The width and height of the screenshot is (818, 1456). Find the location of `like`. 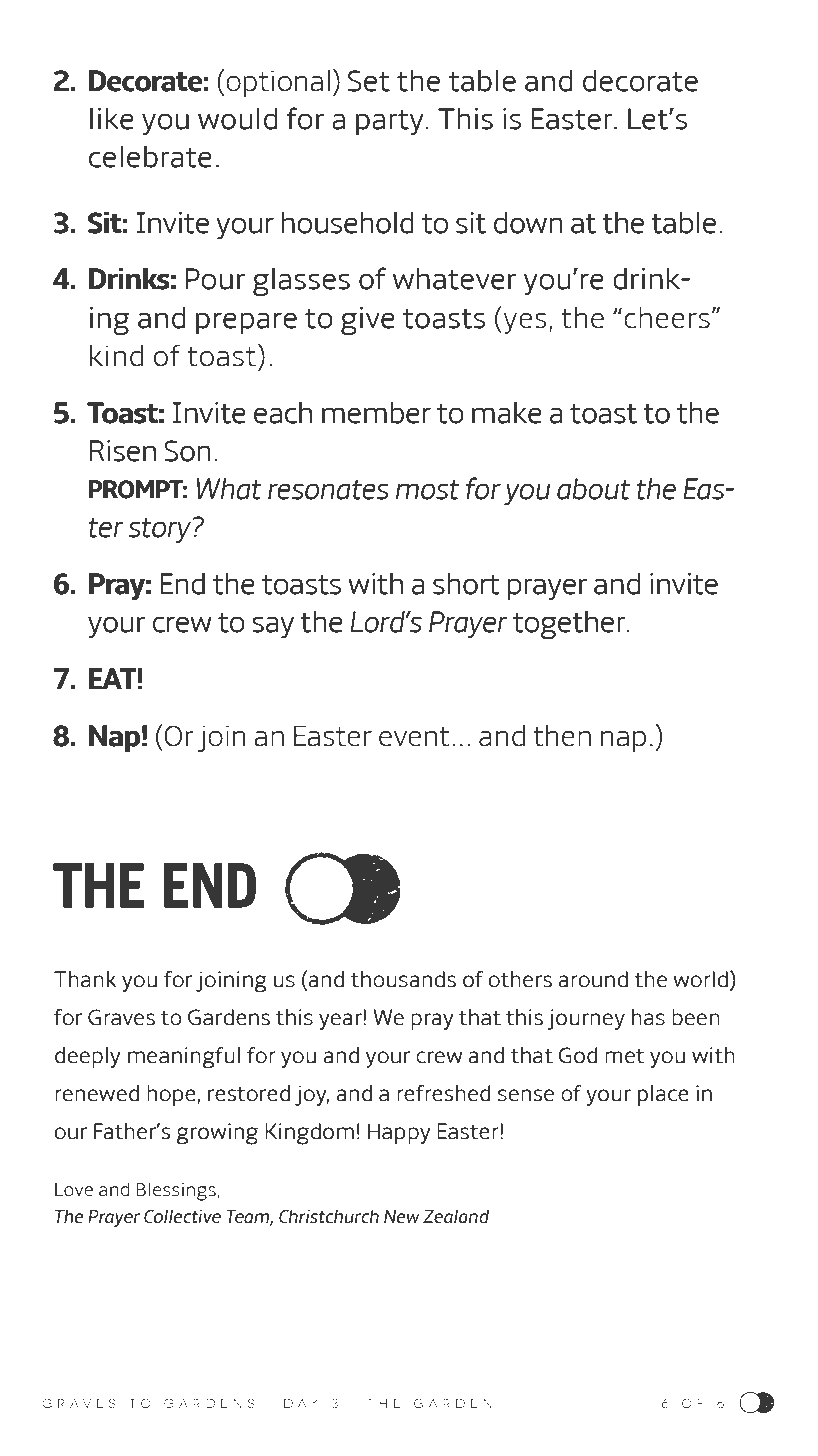

like is located at coordinates (112, 119).
